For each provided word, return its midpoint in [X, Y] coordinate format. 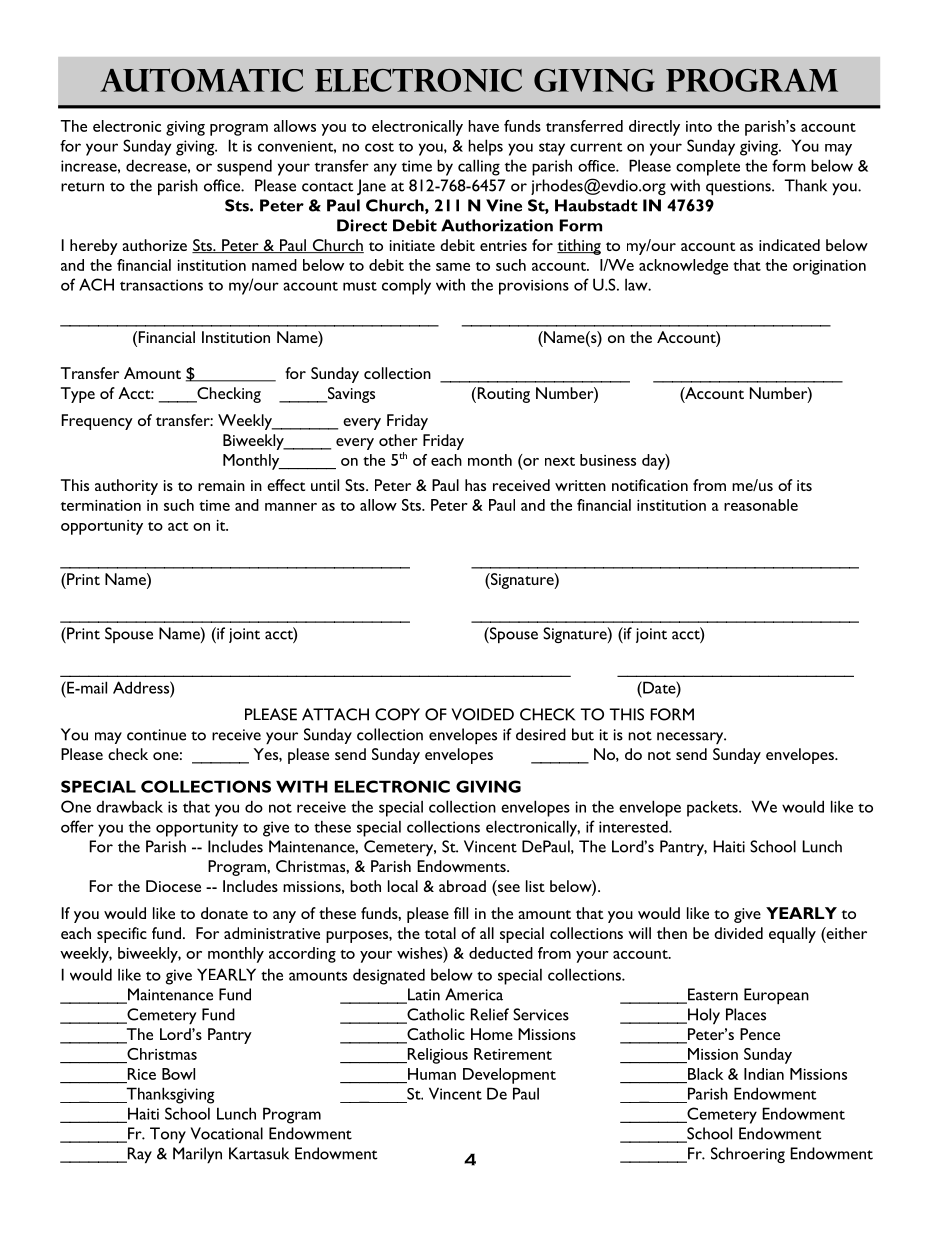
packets [713, 808]
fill [461, 913]
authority [126, 487]
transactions [161, 285]
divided [738, 933]
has [475, 485]
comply [406, 286]
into [699, 126]
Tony [168, 1135]
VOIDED [483, 714]
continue [156, 735]
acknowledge [683, 267]
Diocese [173, 886]
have [483, 126]
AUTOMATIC [201, 80]
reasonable [761, 505]
